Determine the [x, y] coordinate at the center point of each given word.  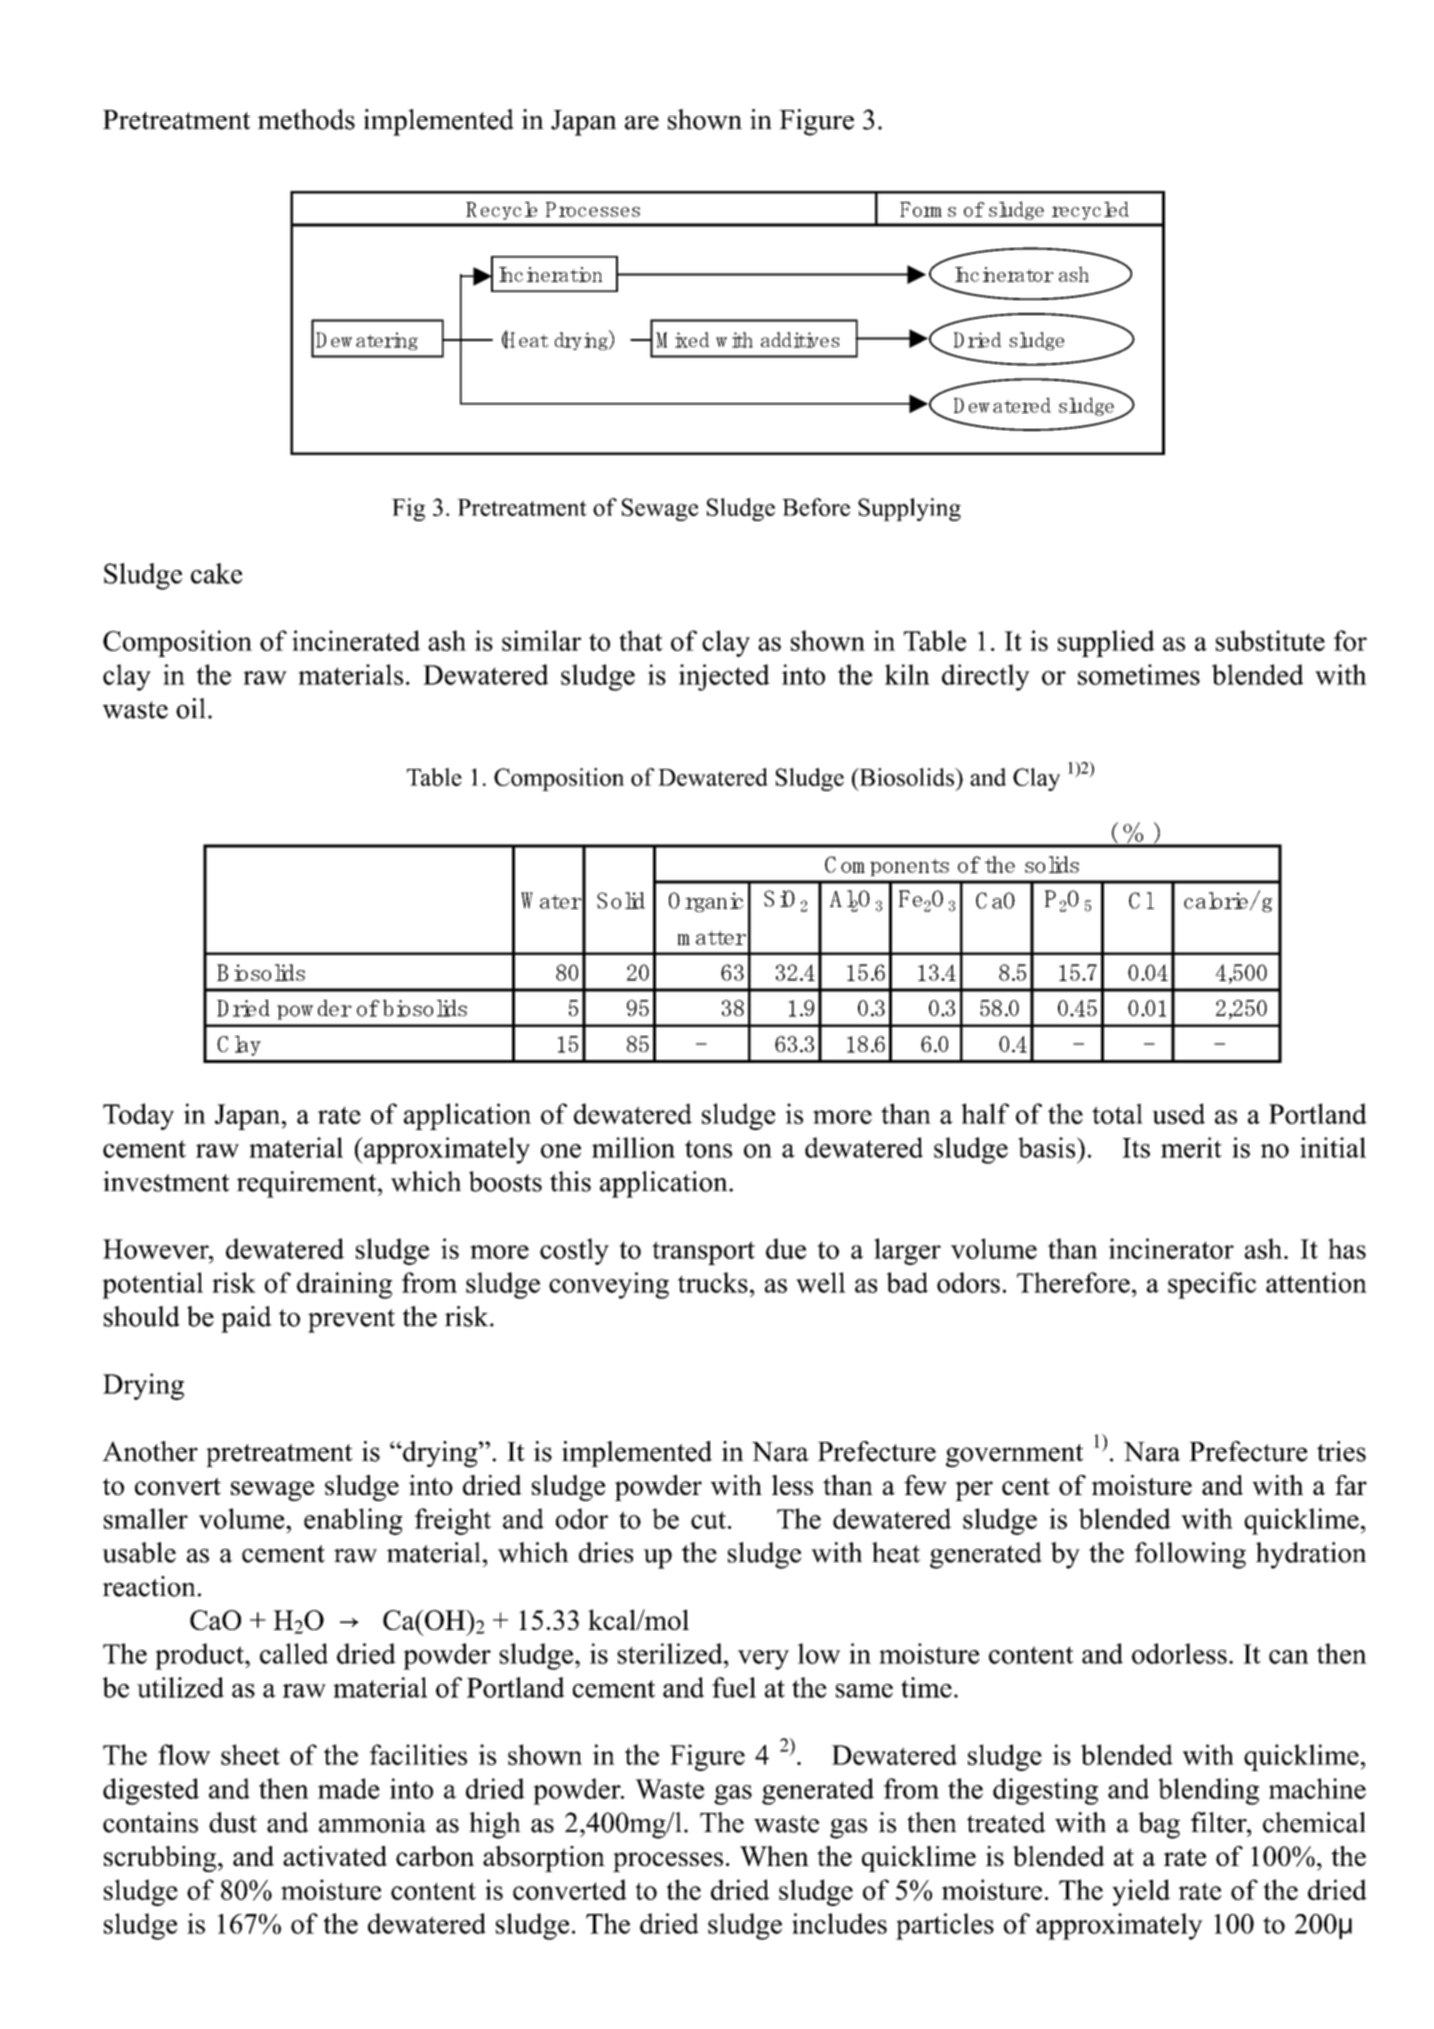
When [774, 1856]
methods [306, 119]
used [1178, 1113]
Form [921, 209]
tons [708, 1149]
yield [1141, 1892]
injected [724, 677]
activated [335, 1856]
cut [708, 1520]
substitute [1270, 640]
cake [216, 573]
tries [1341, 1451]
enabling [353, 1521]
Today [138, 1116]
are [642, 123]
